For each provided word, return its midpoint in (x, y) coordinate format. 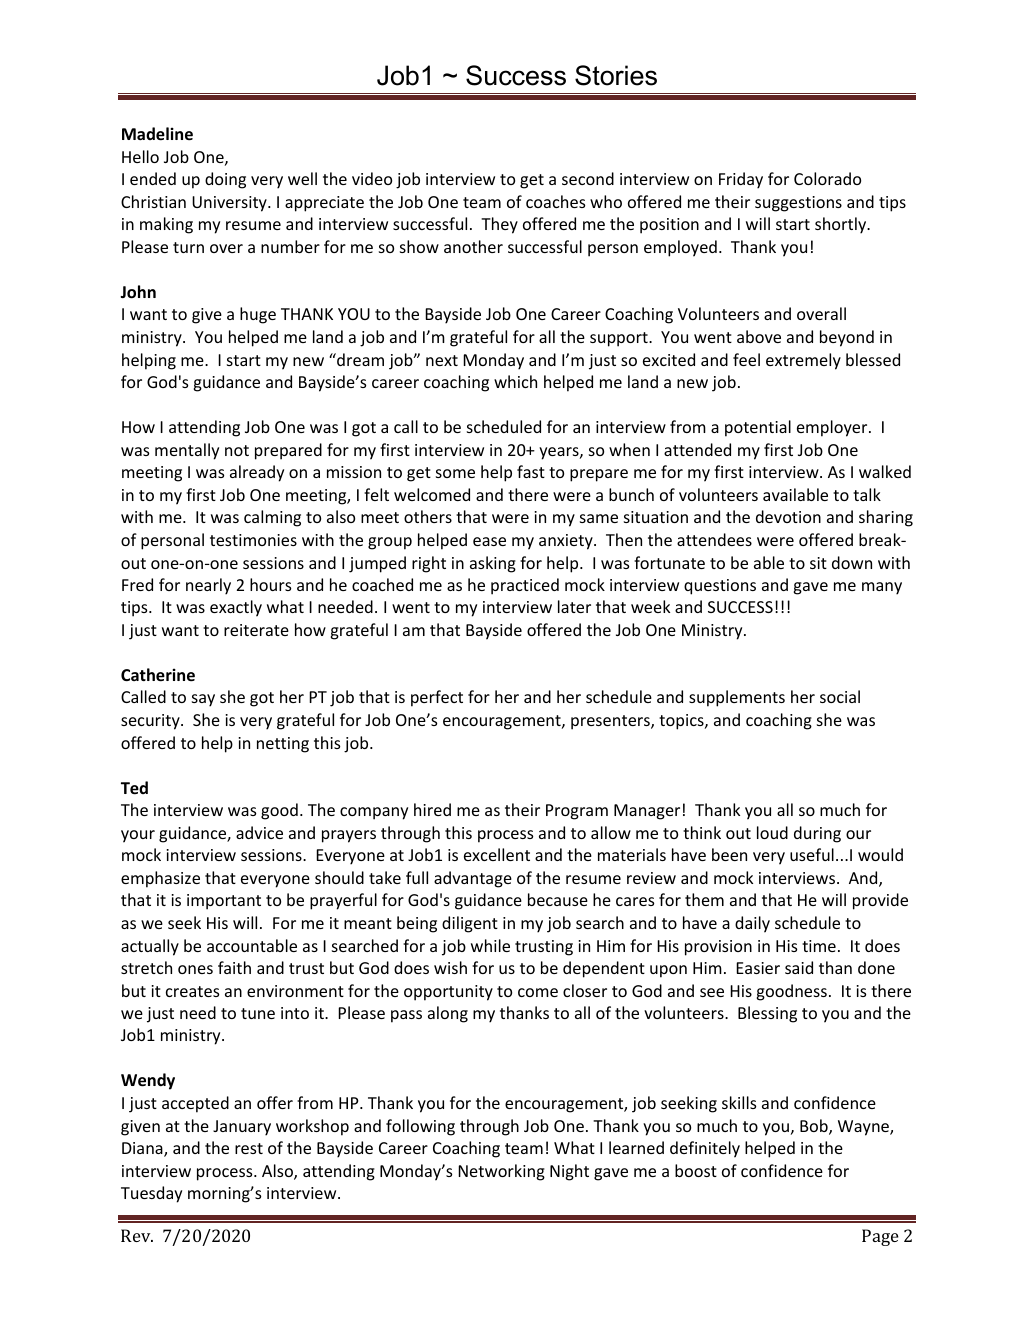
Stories (616, 75)
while (490, 945)
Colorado (827, 178)
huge (258, 315)
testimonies (253, 540)
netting (283, 745)
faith (234, 967)
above (759, 336)
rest (249, 1148)
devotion (788, 516)
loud (772, 832)
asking (493, 564)
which (515, 381)
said (799, 967)
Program (577, 812)
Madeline (157, 134)
